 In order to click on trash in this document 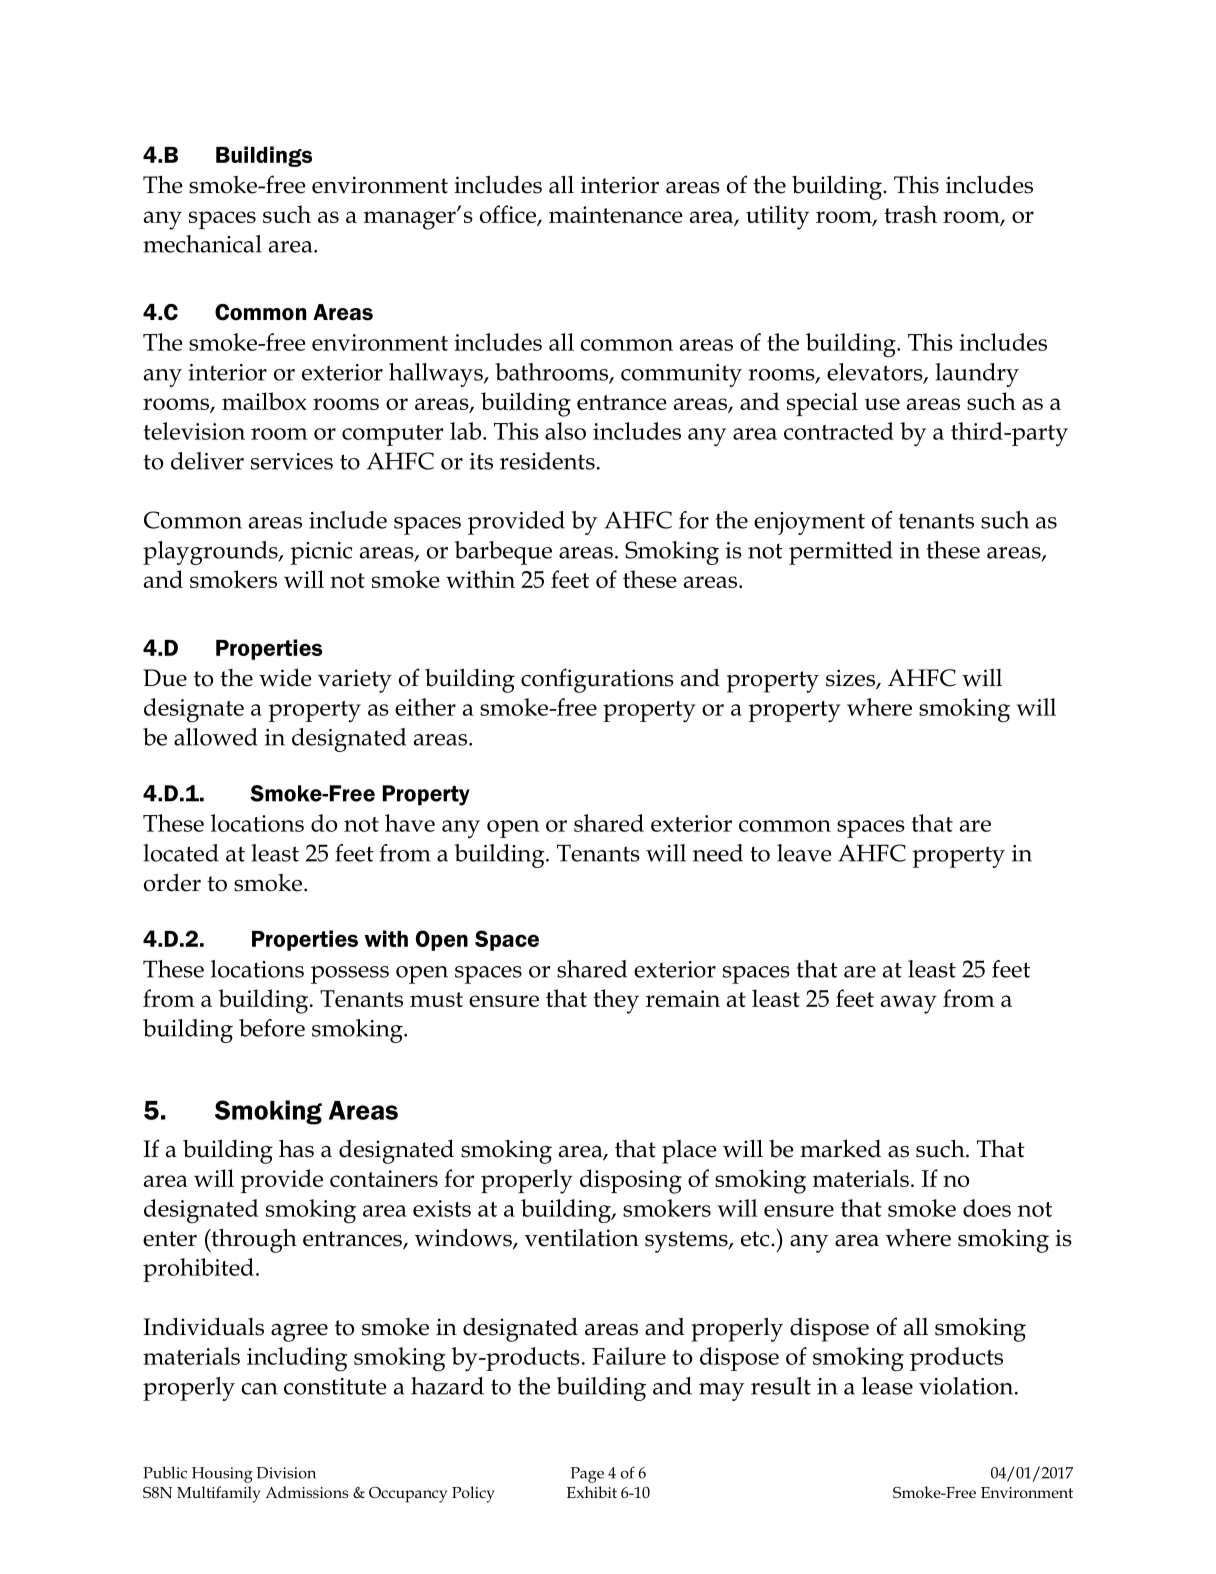, I will do `click(910, 214)`.
